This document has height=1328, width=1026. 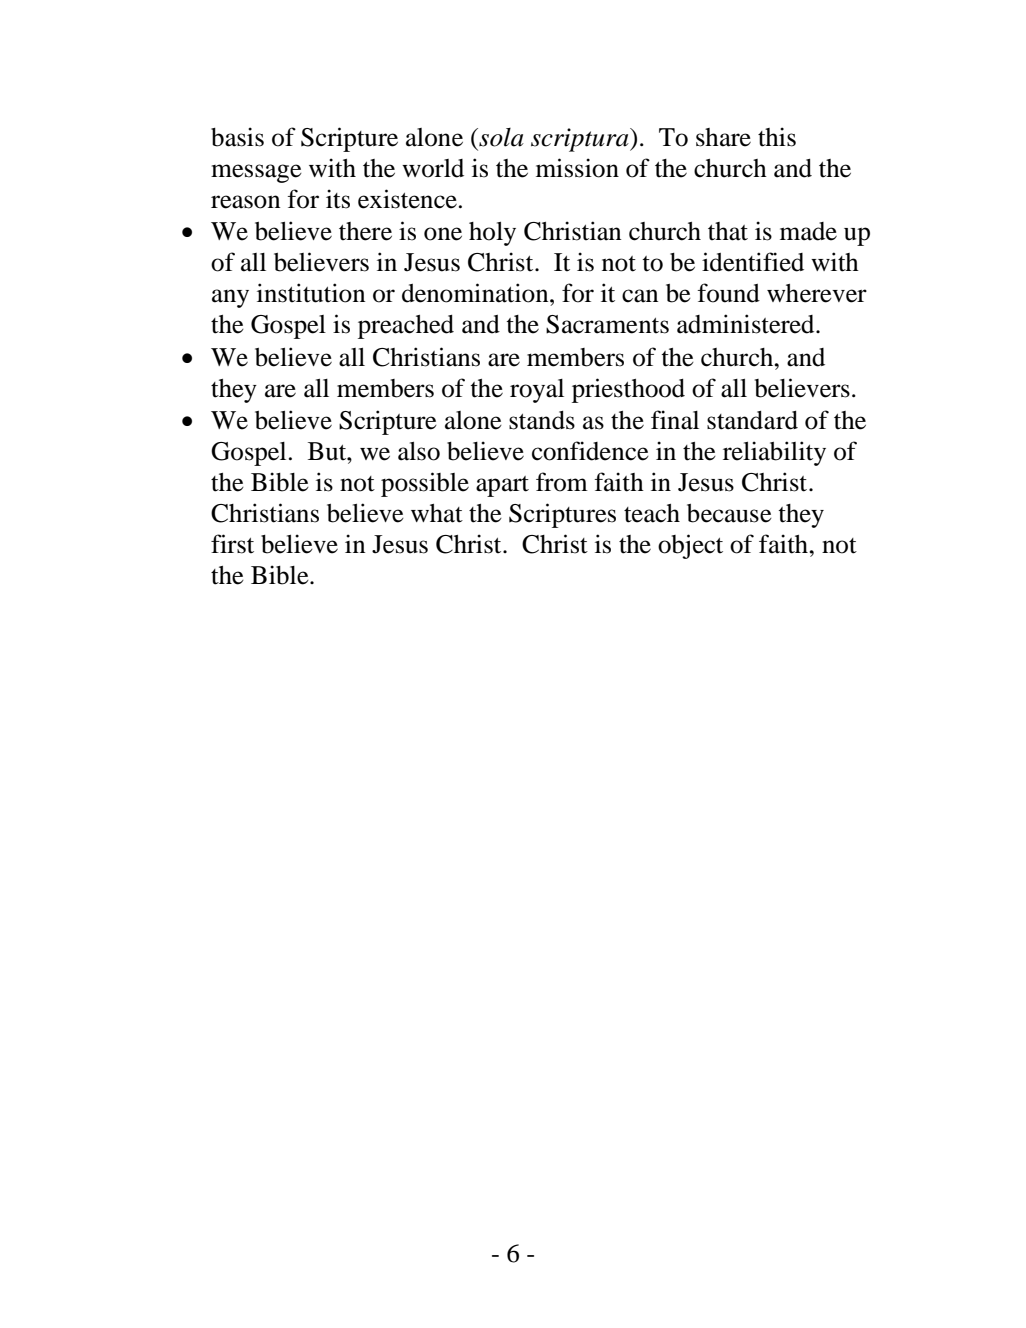 What do you see at coordinates (752, 420) in the document?
I see `standard` at bounding box center [752, 420].
